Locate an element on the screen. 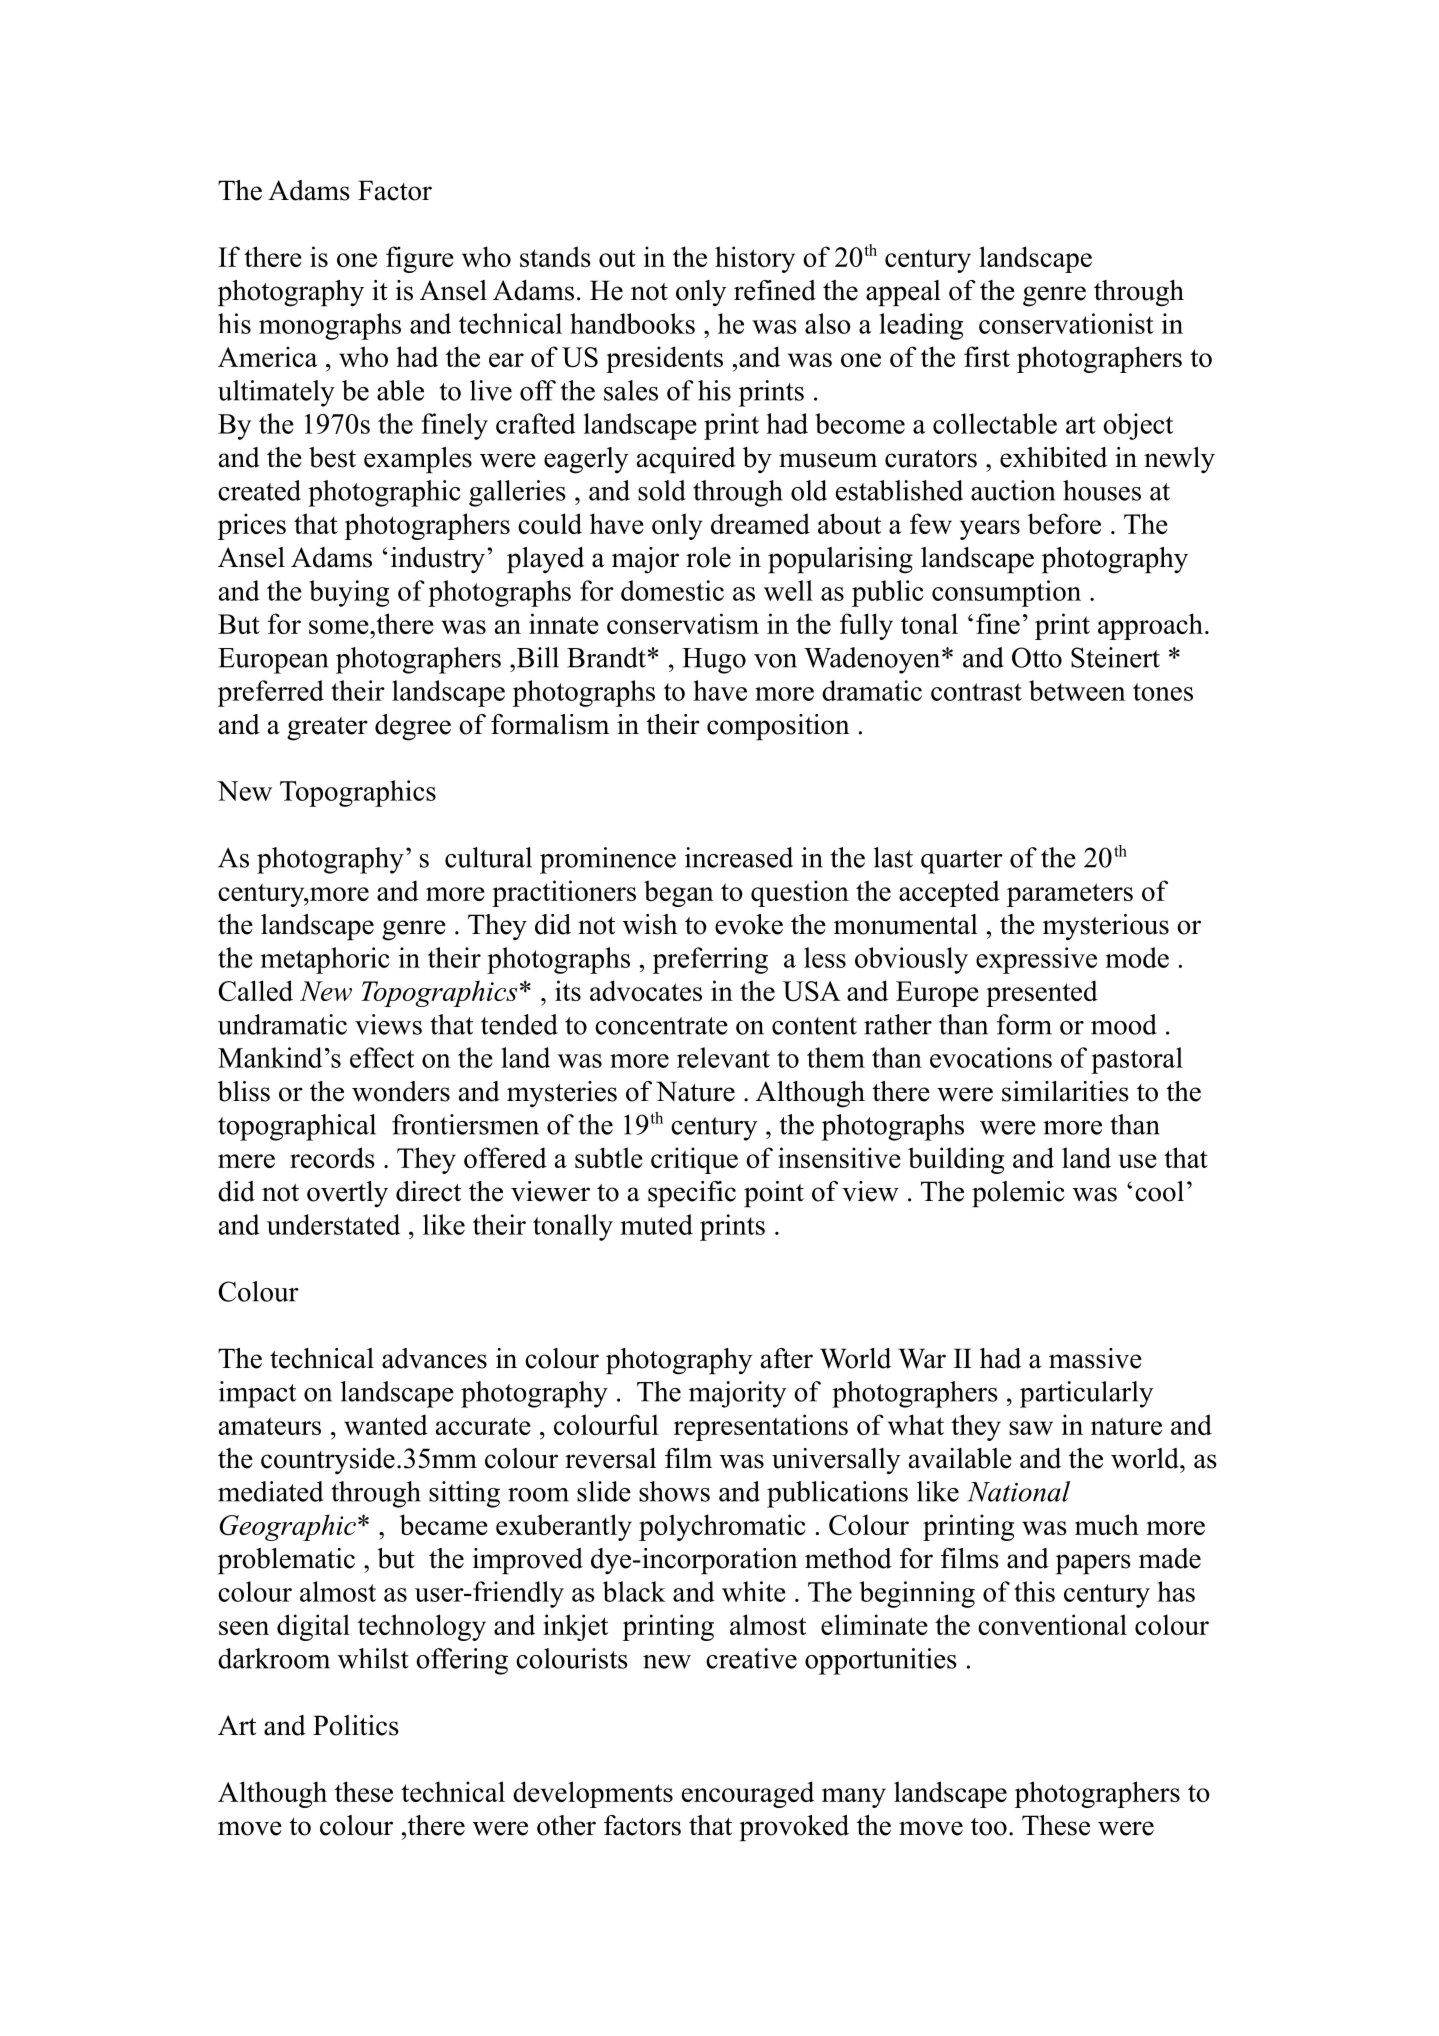 The image size is (1439, 2036). relevant is located at coordinates (723, 1057).
